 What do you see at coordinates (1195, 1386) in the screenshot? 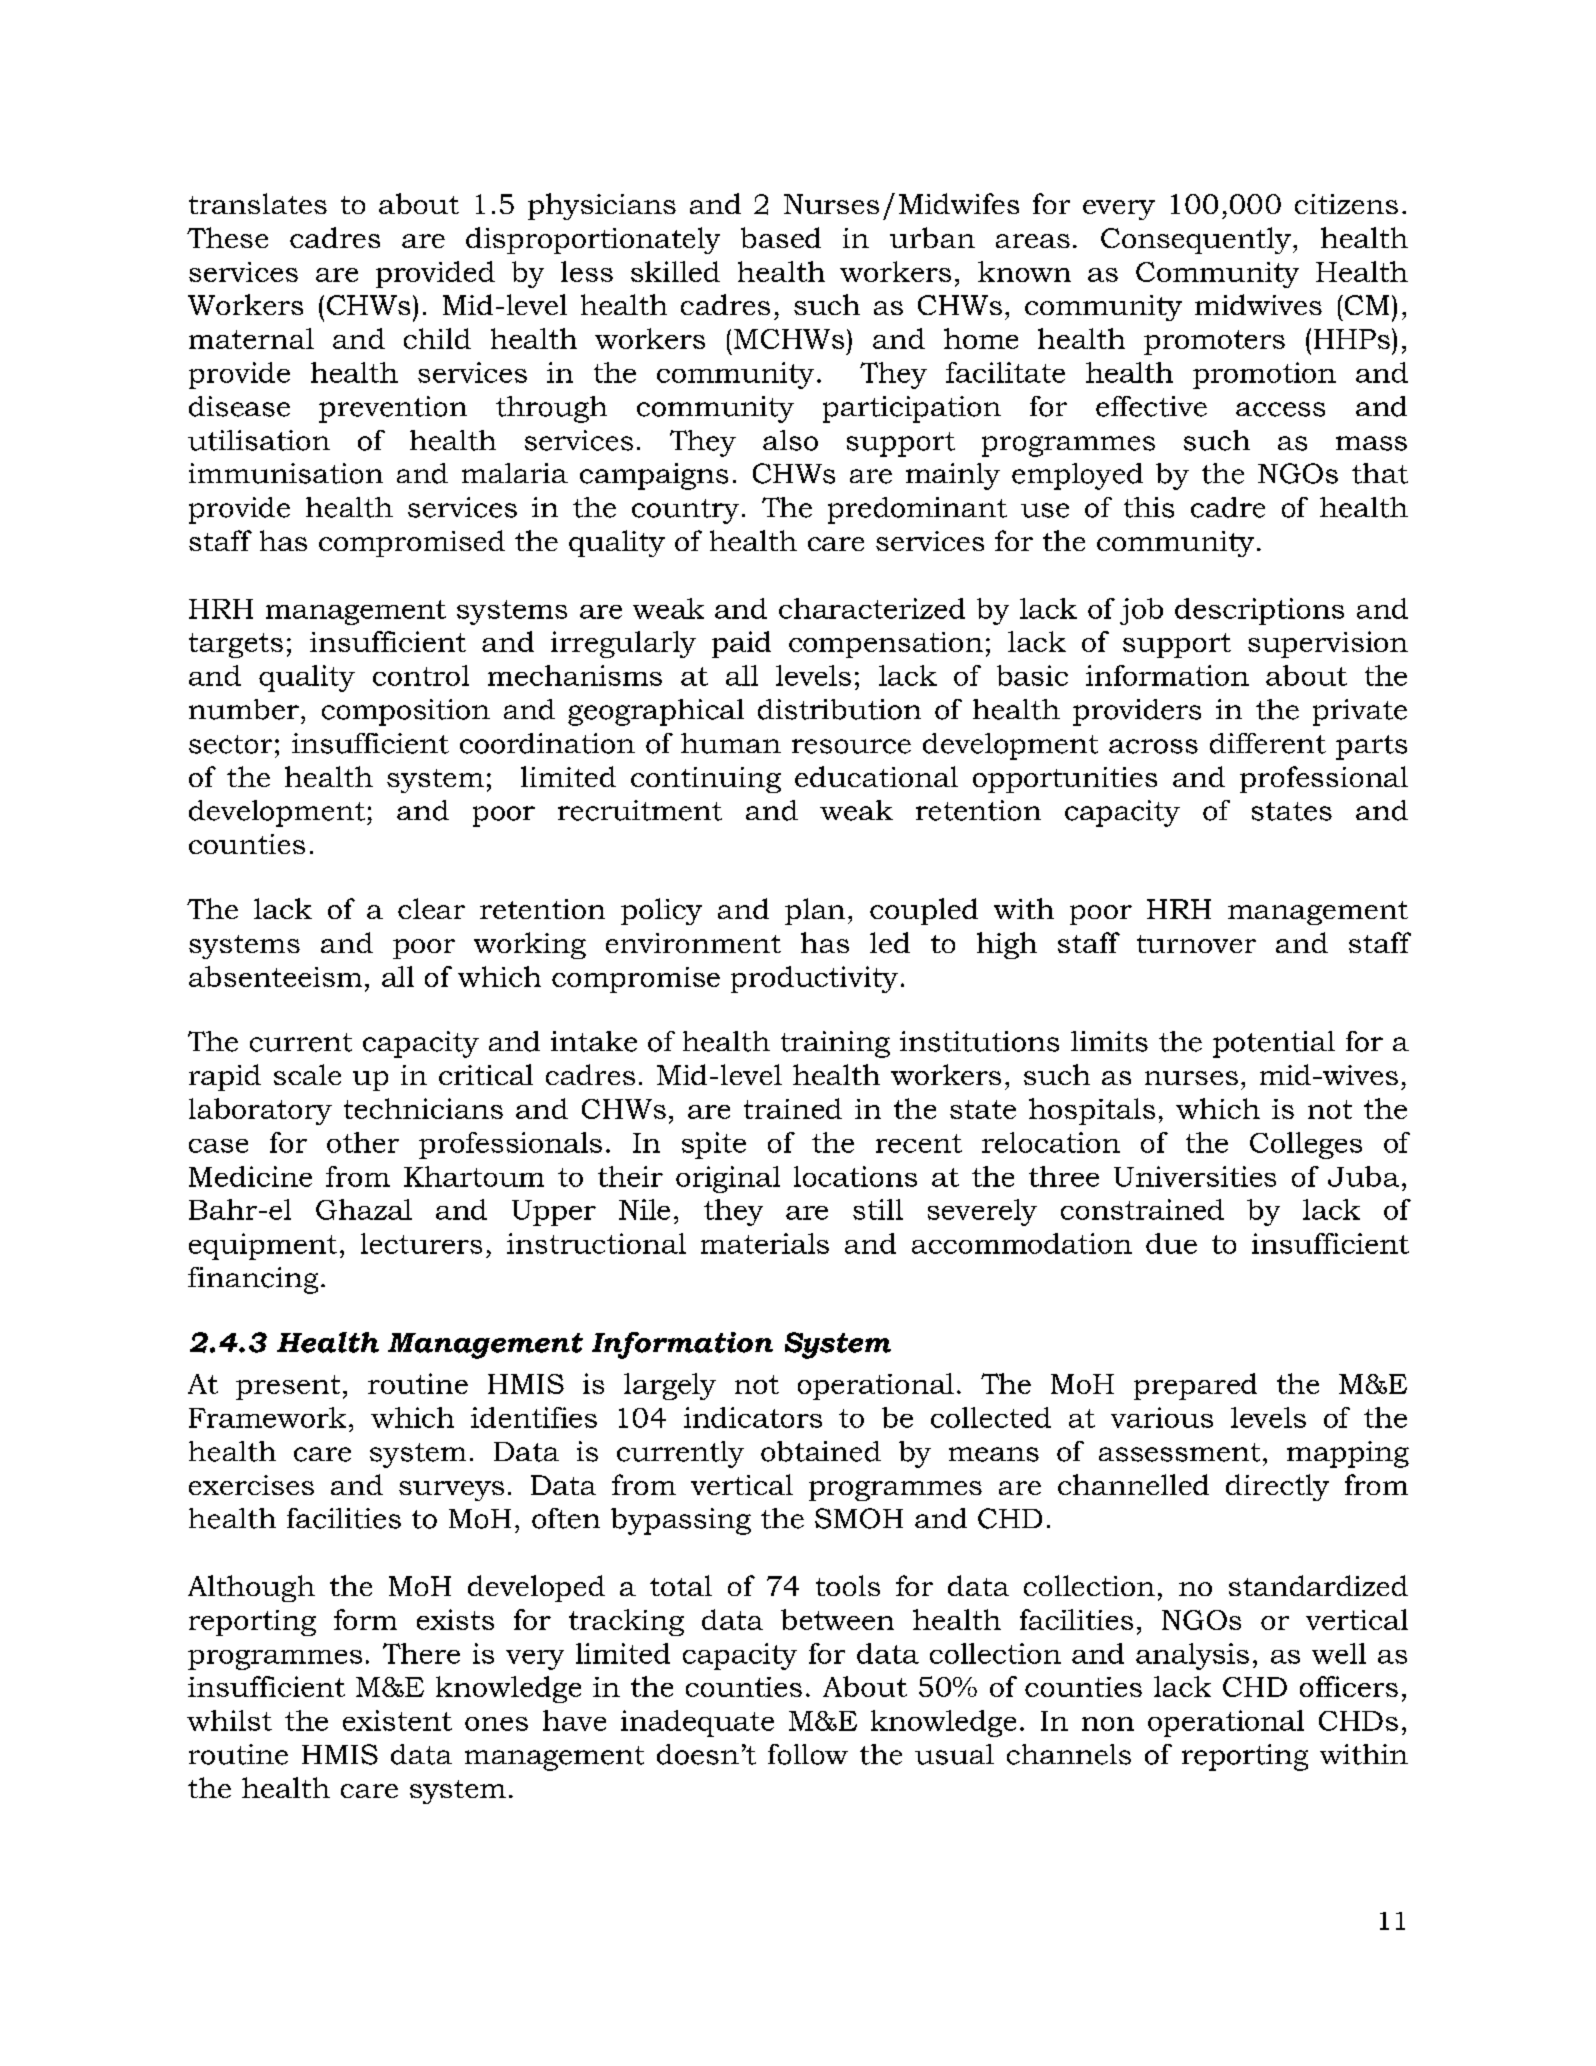
I see `prepared` at bounding box center [1195, 1386].
